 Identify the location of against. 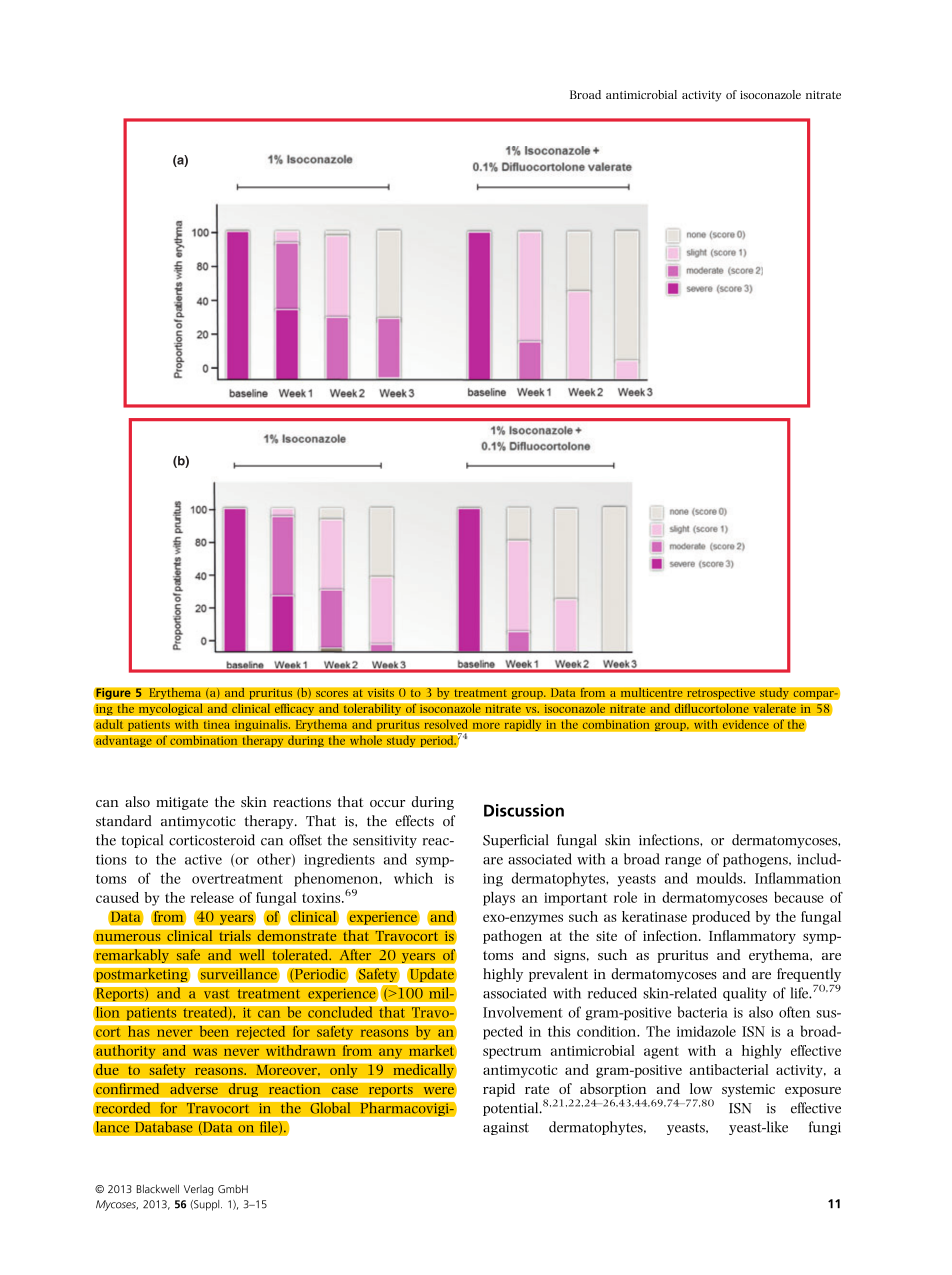
(506, 1128).
